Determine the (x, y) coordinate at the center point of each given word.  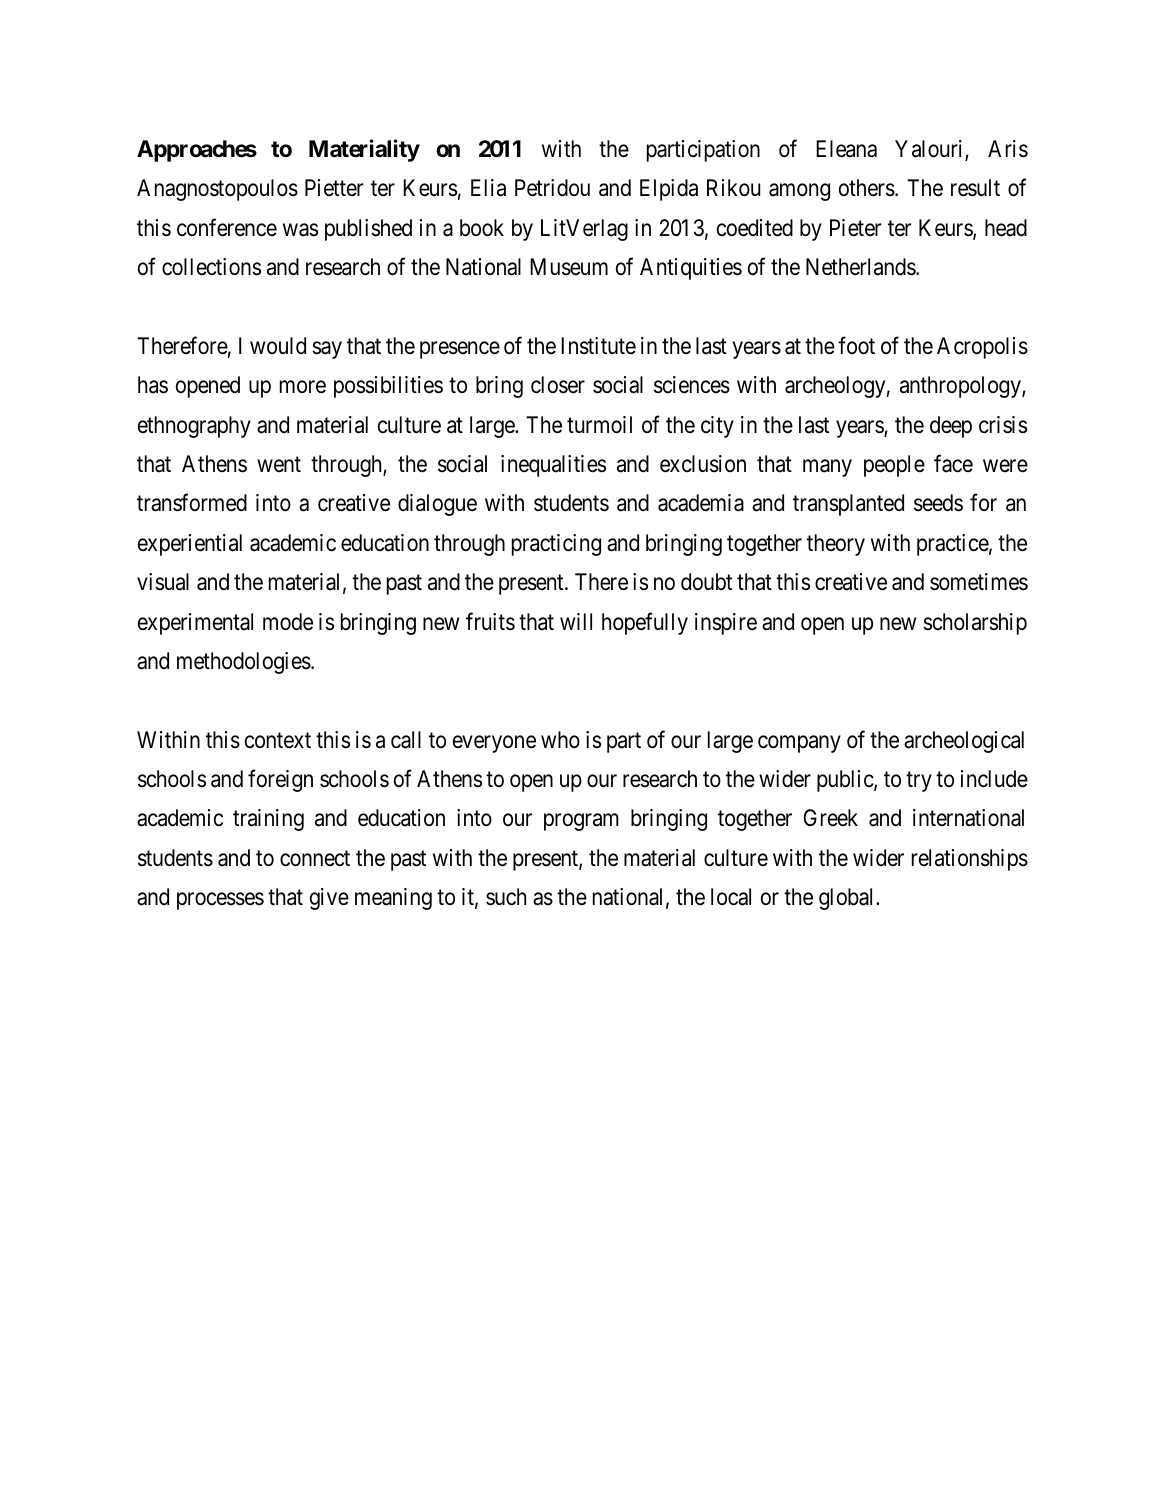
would (278, 345)
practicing (556, 545)
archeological (964, 742)
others (867, 188)
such (506, 897)
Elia (488, 188)
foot (856, 345)
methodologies (244, 663)
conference (227, 227)
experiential (190, 545)
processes (220, 901)
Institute (598, 346)
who (560, 740)
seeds (938, 503)
